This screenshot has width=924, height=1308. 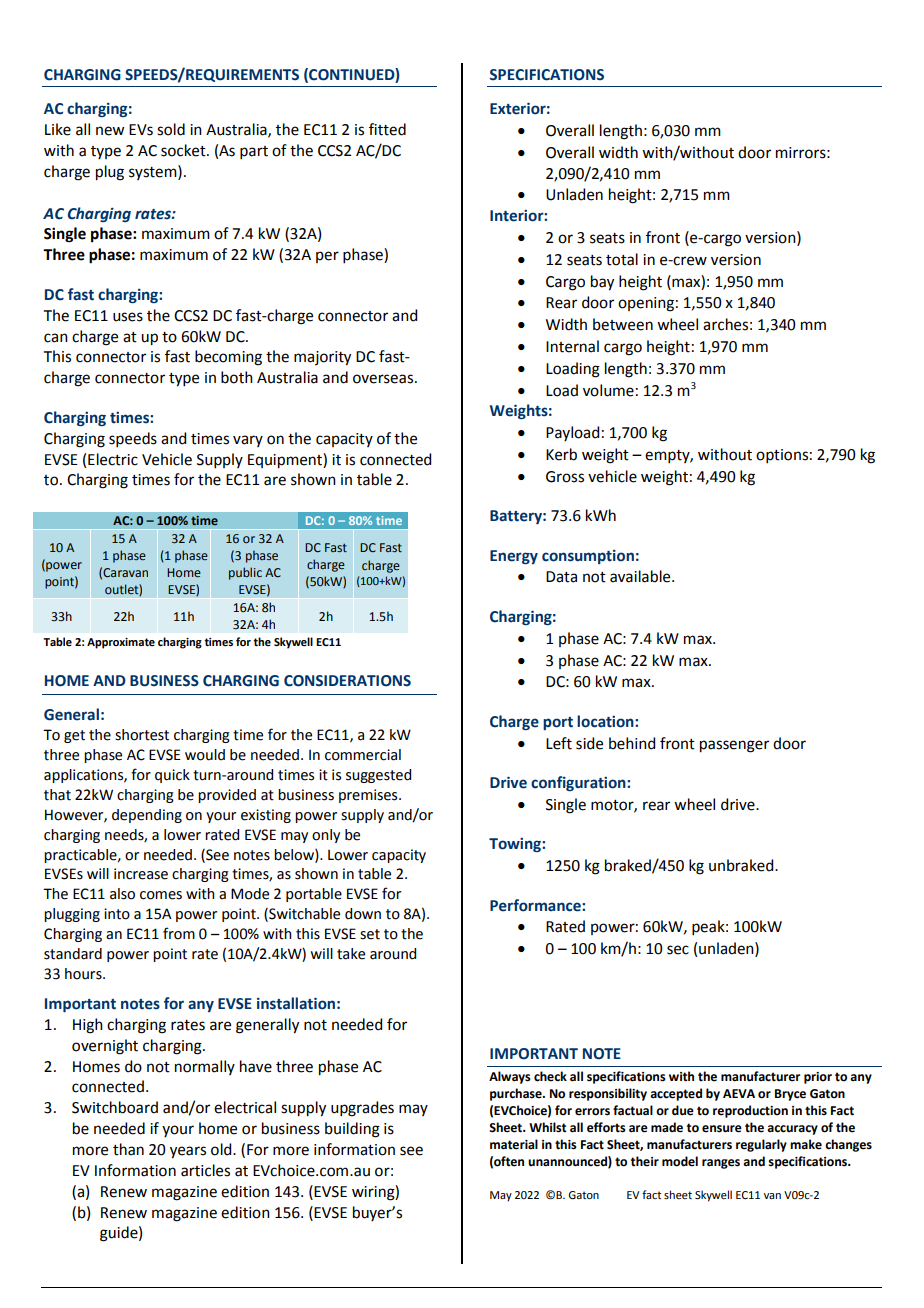 What do you see at coordinates (184, 150) in the screenshot?
I see `socket` at bounding box center [184, 150].
